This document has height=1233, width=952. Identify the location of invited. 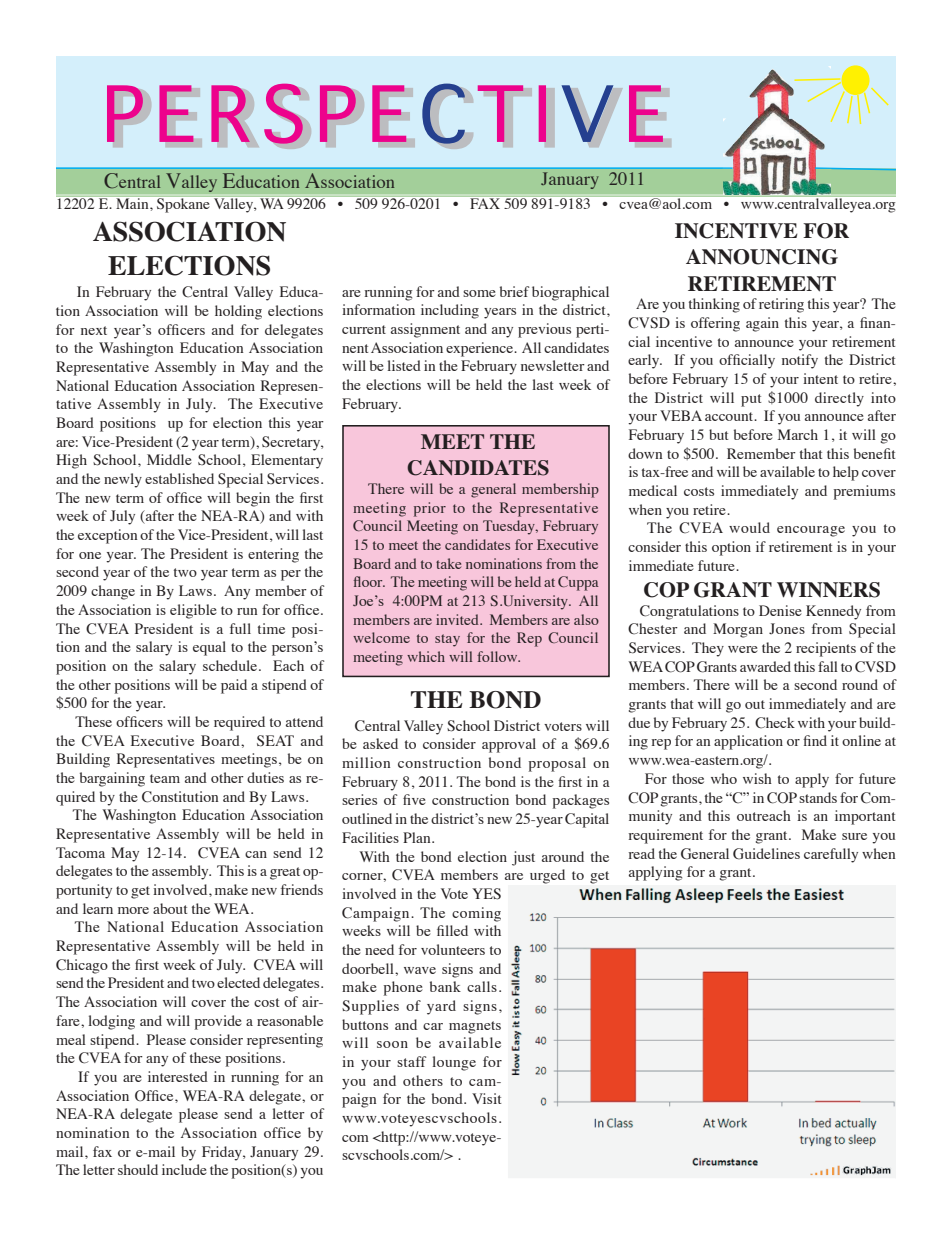
(458, 619).
